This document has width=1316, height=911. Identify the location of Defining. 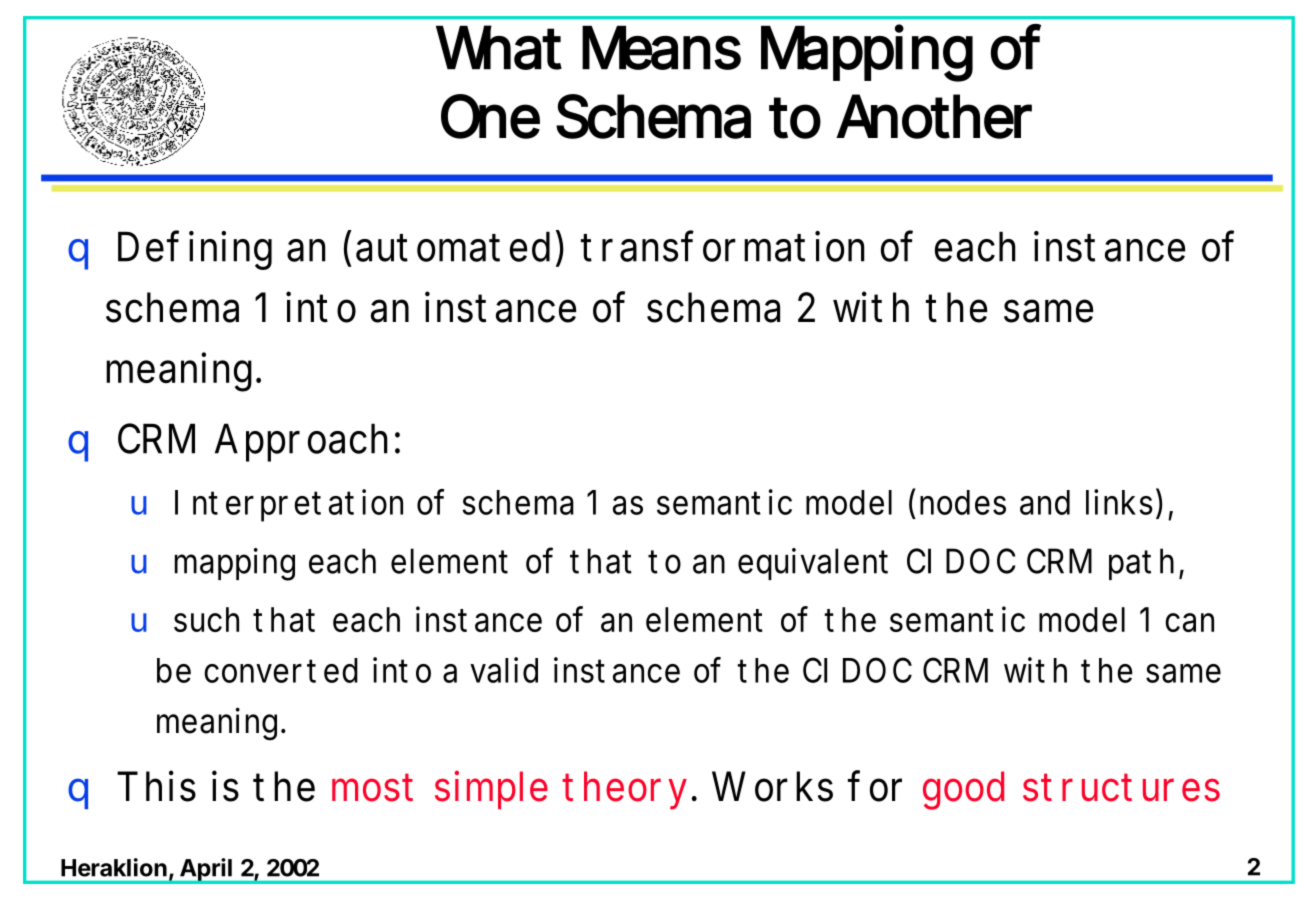
(195, 250).
